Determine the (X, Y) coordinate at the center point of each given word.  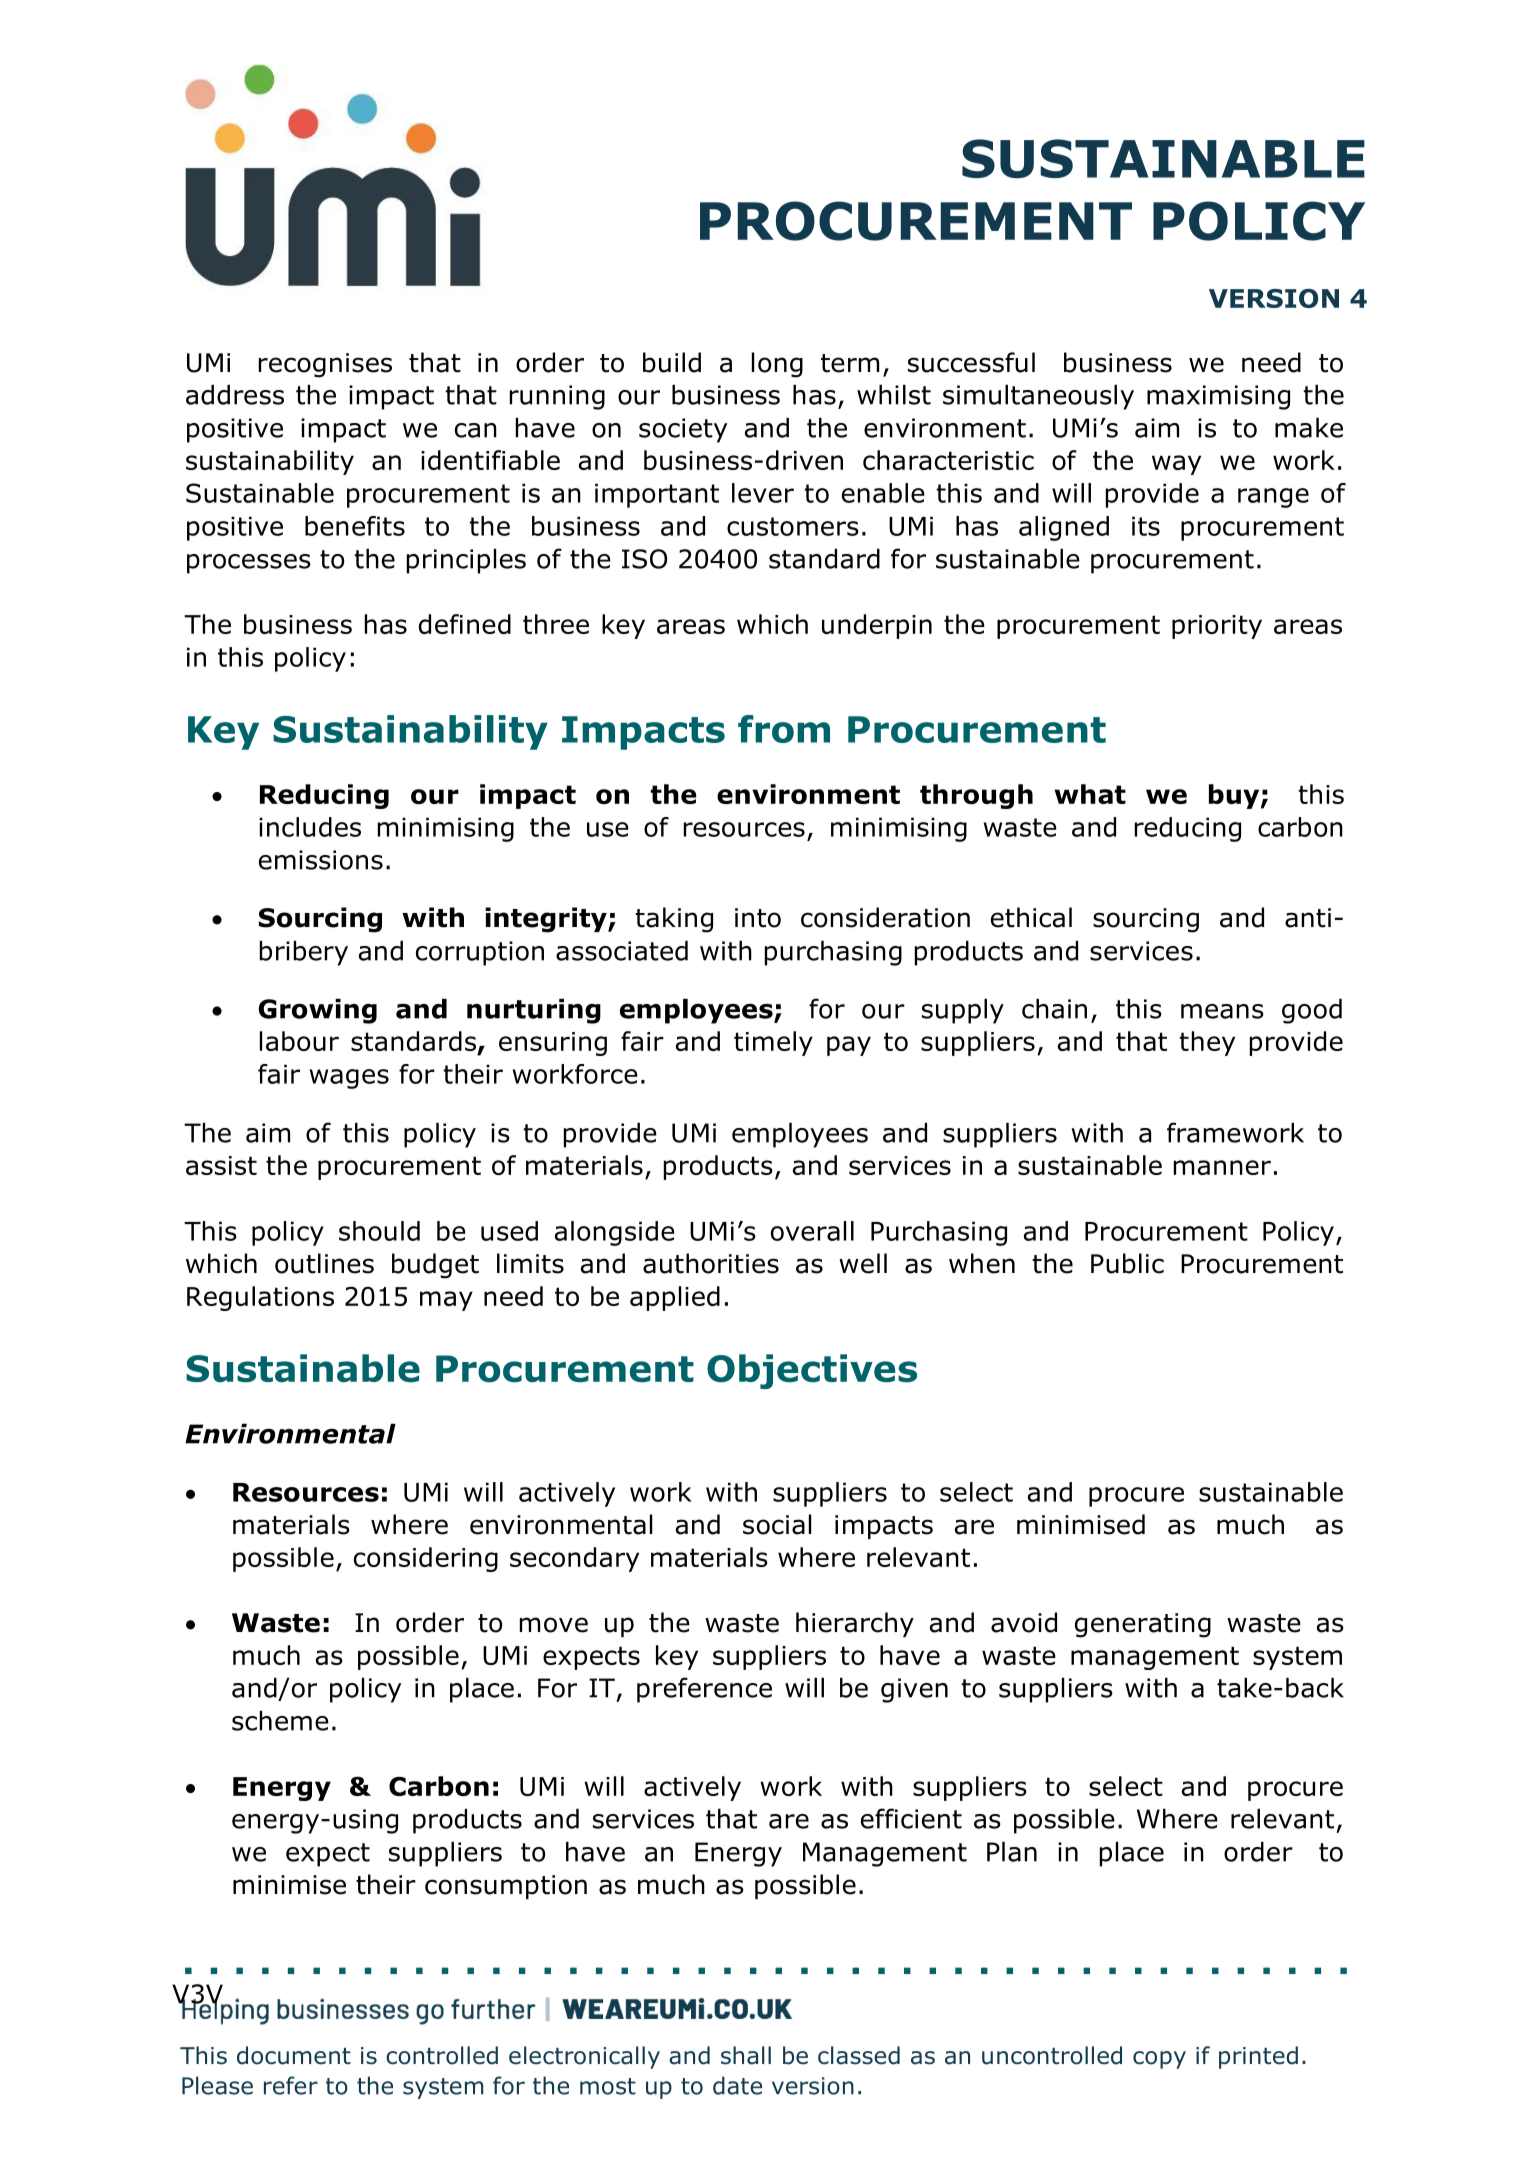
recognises (325, 365)
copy (1159, 2060)
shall (746, 2055)
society (683, 430)
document (294, 2055)
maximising (1218, 397)
